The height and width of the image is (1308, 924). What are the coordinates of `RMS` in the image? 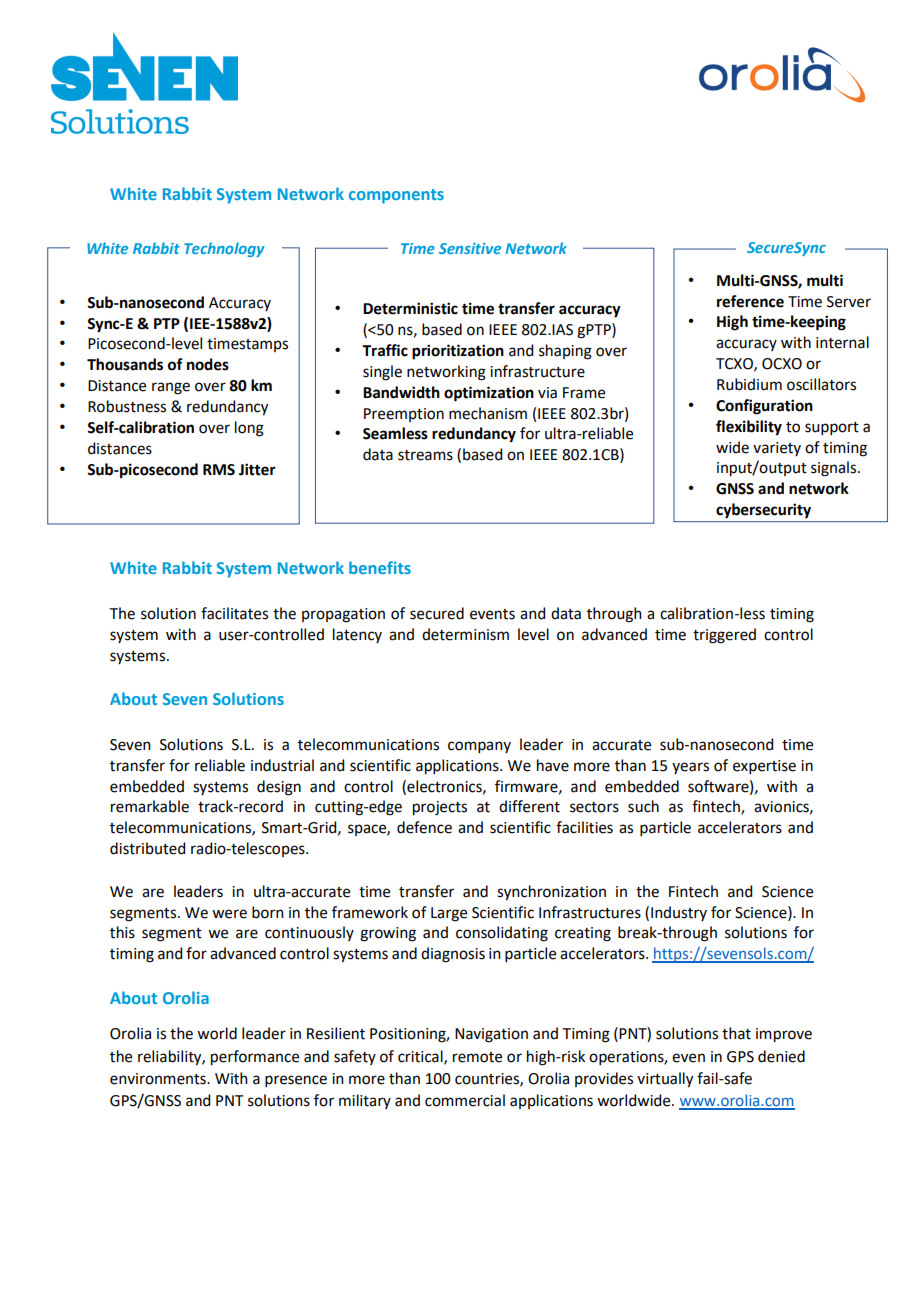 It's located at (219, 470).
